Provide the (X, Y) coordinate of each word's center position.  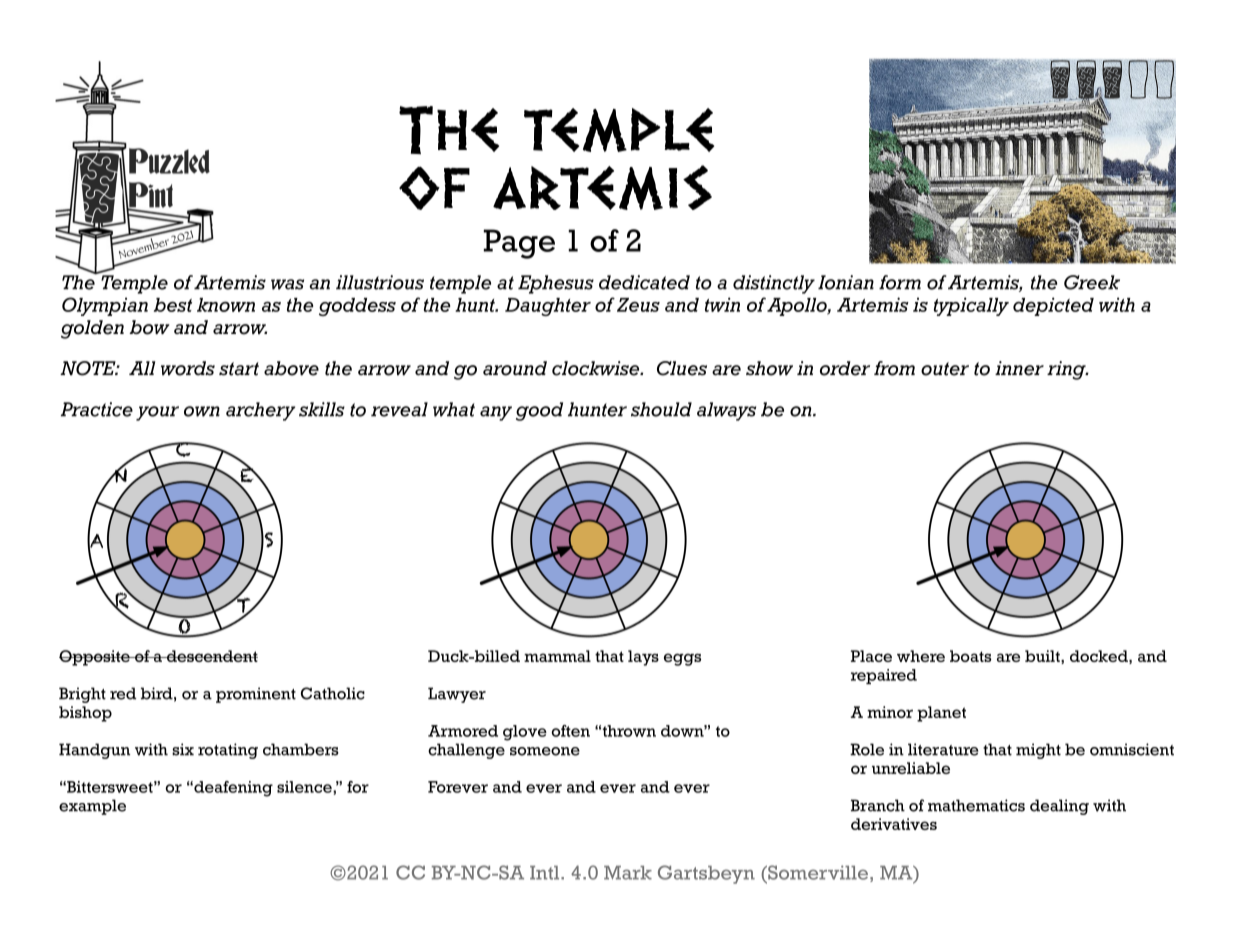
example (92, 807)
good (539, 411)
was (287, 284)
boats (971, 656)
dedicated (644, 282)
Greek (1092, 282)
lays (643, 658)
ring (1067, 370)
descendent (211, 656)
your (157, 413)
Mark (628, 873)
